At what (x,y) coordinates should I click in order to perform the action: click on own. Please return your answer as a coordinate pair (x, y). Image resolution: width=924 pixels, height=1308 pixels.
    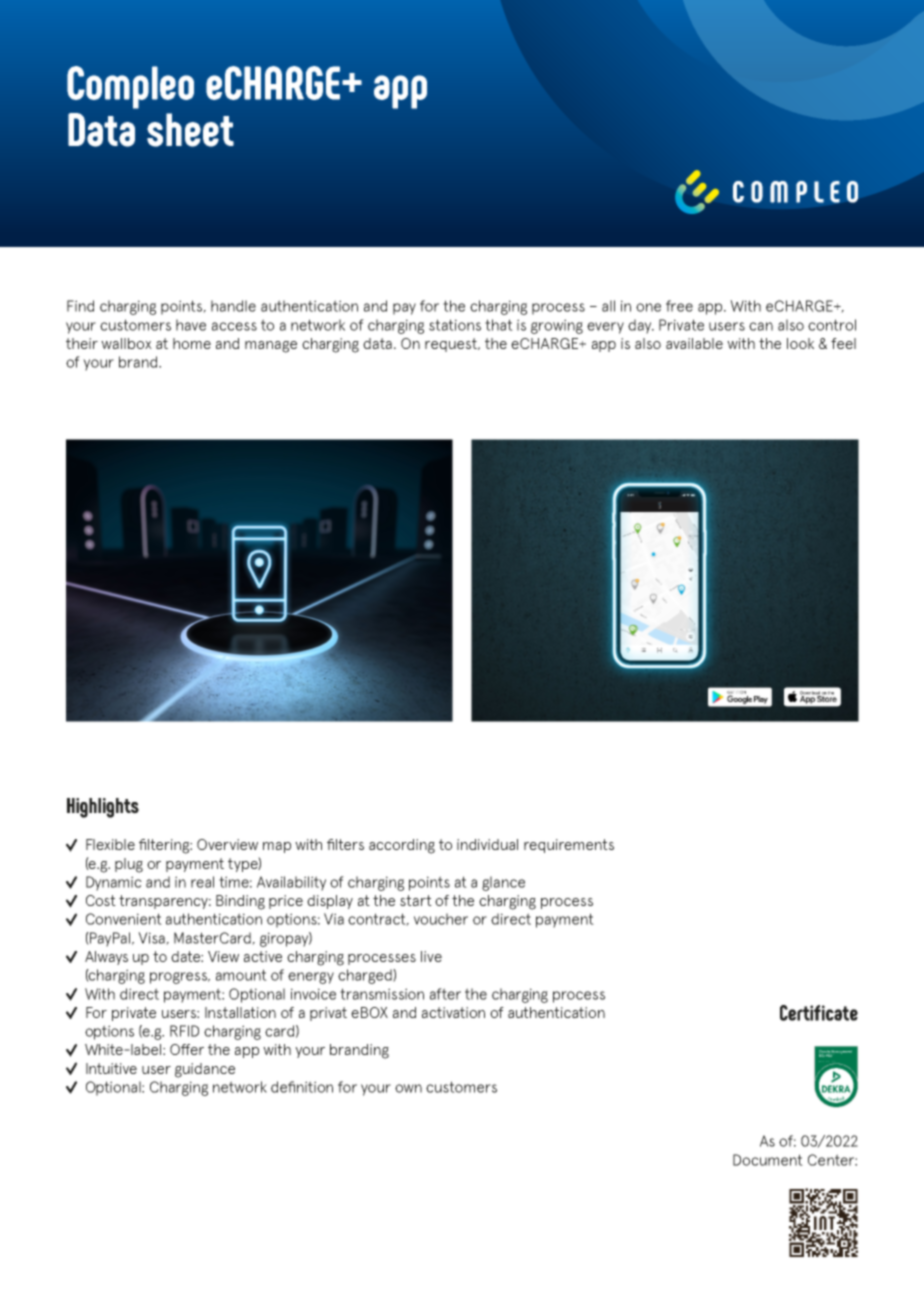
    Looking at the image, I should click on (408, 1088).
